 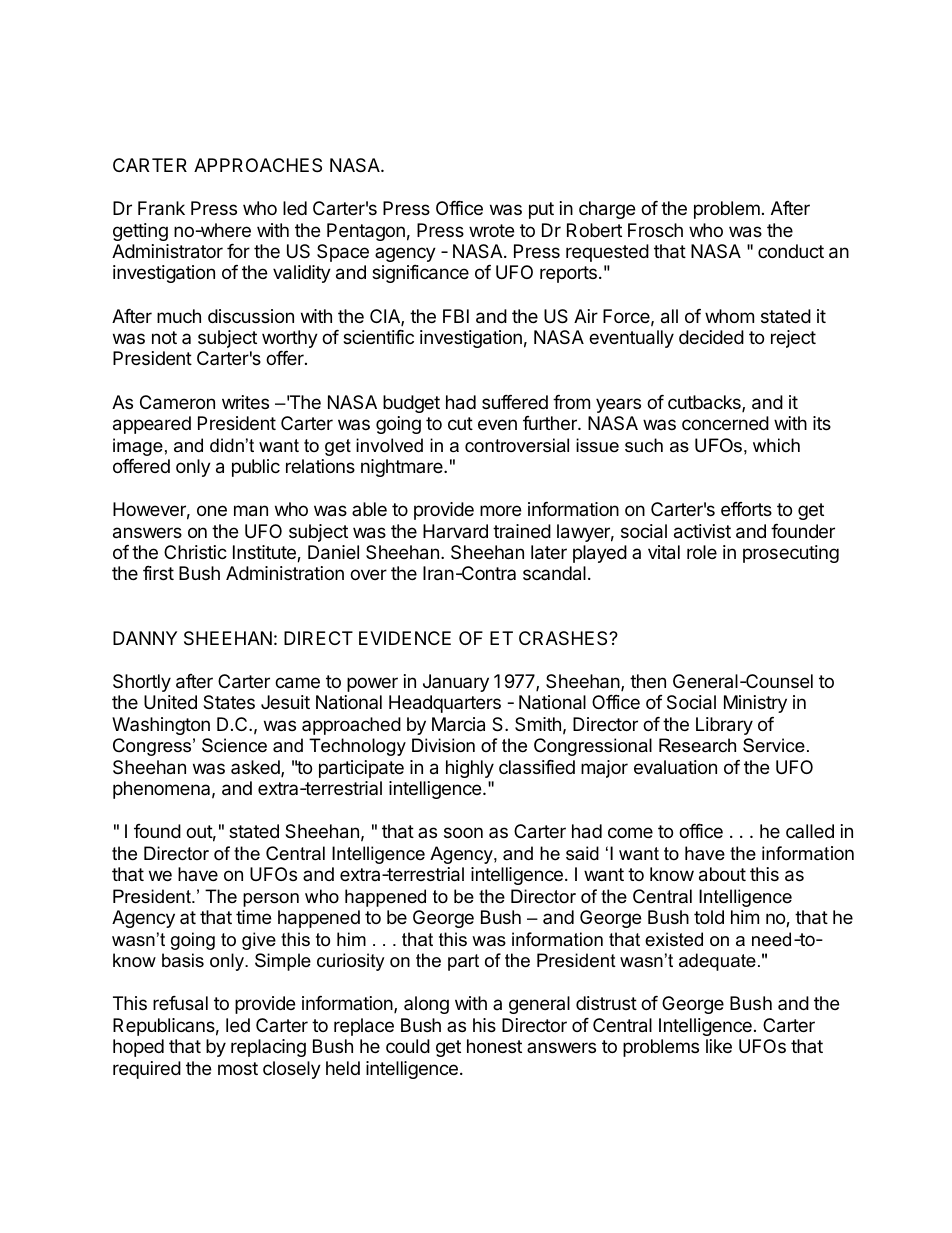 What do you see at coordinates (491, 230) in the document?
I see `wrote` at bounding box center [491, 230].
